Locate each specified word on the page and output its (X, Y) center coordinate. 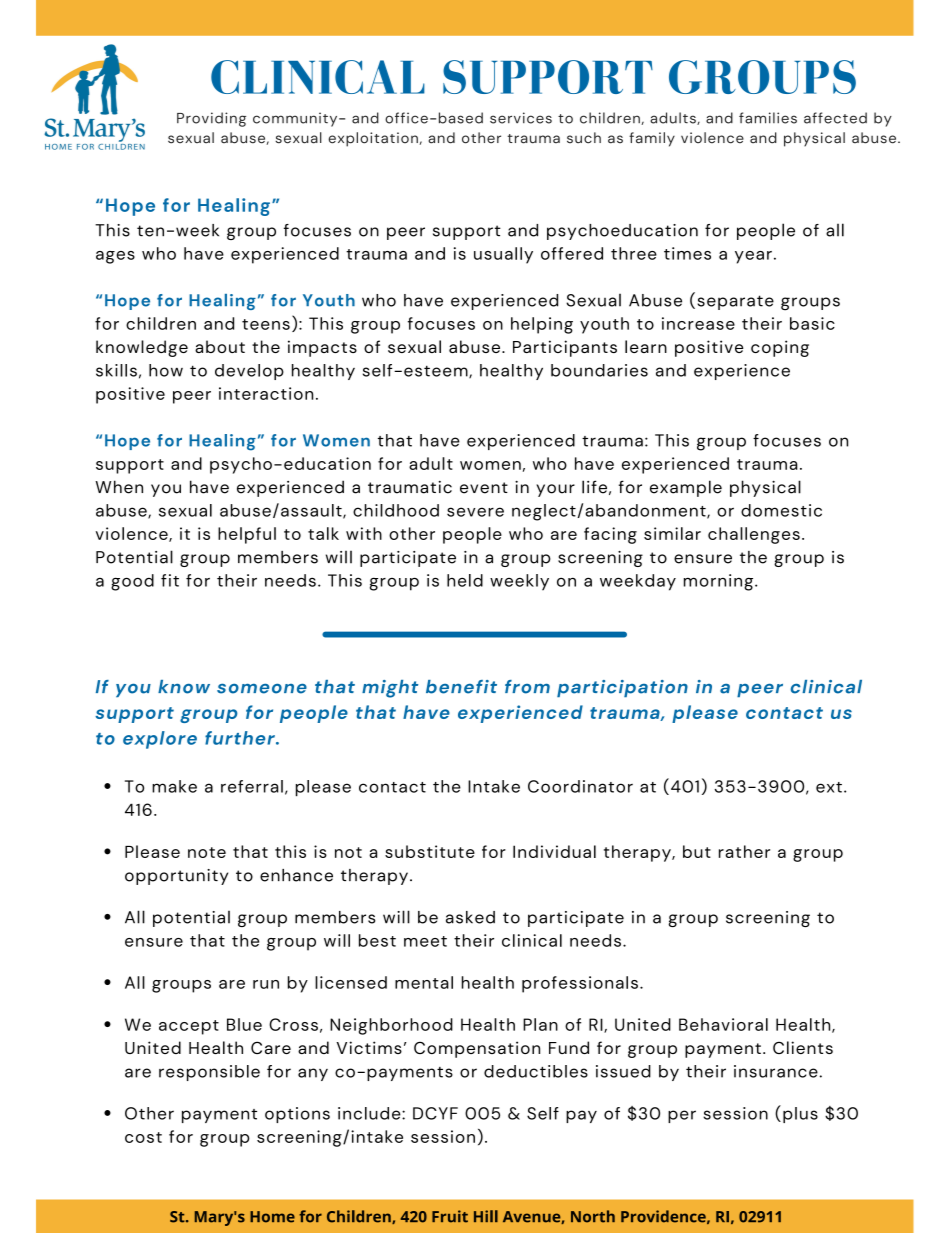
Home (272, 1217)
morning (720, 582)
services (521, 118)
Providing (211, 119)
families (768, 118)
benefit (461, 687)
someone (262, 688)
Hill (486, 1216)
